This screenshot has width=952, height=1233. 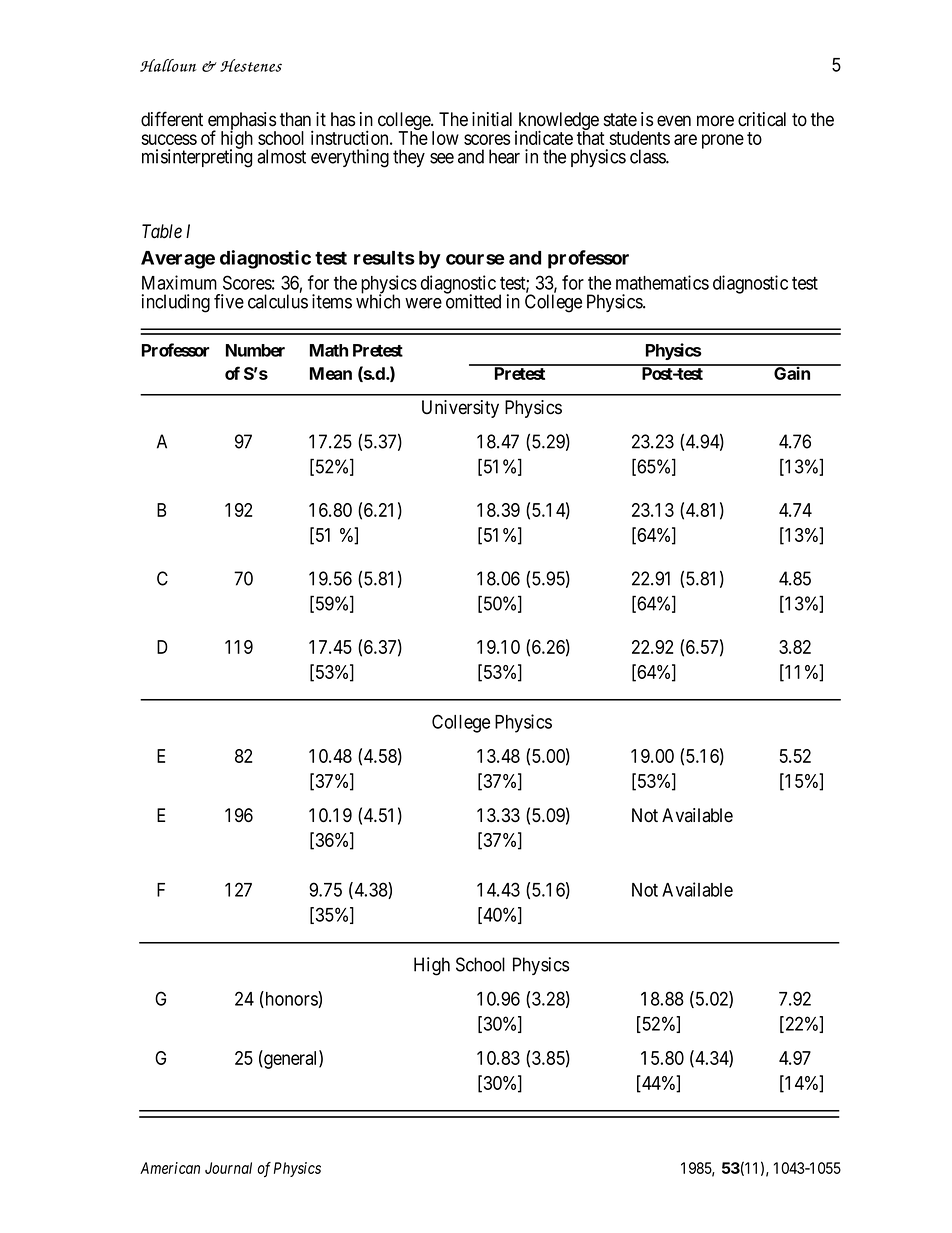 I want to click on Mean, so click(x=331, y=373).
